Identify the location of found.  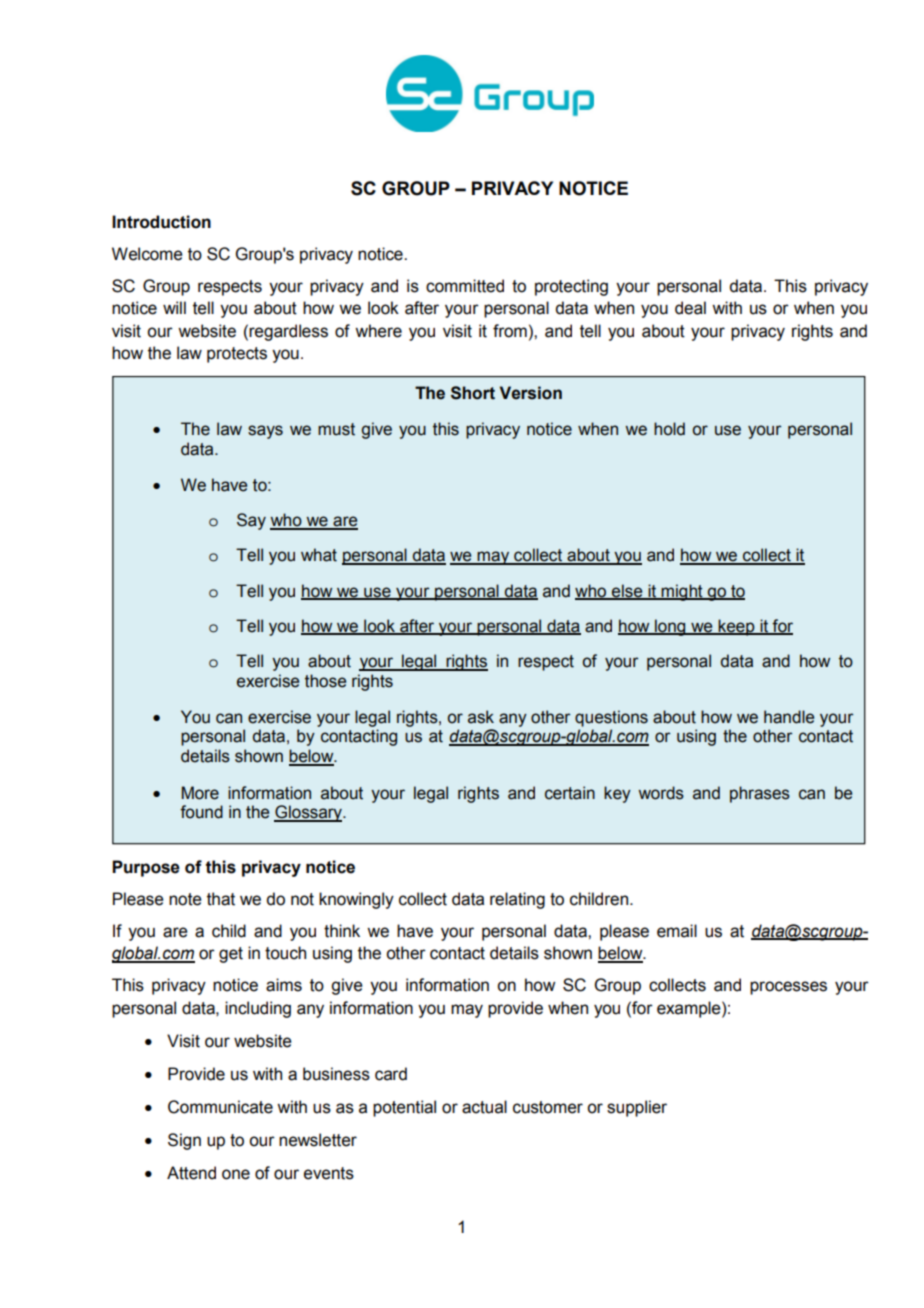
(201, 812).
